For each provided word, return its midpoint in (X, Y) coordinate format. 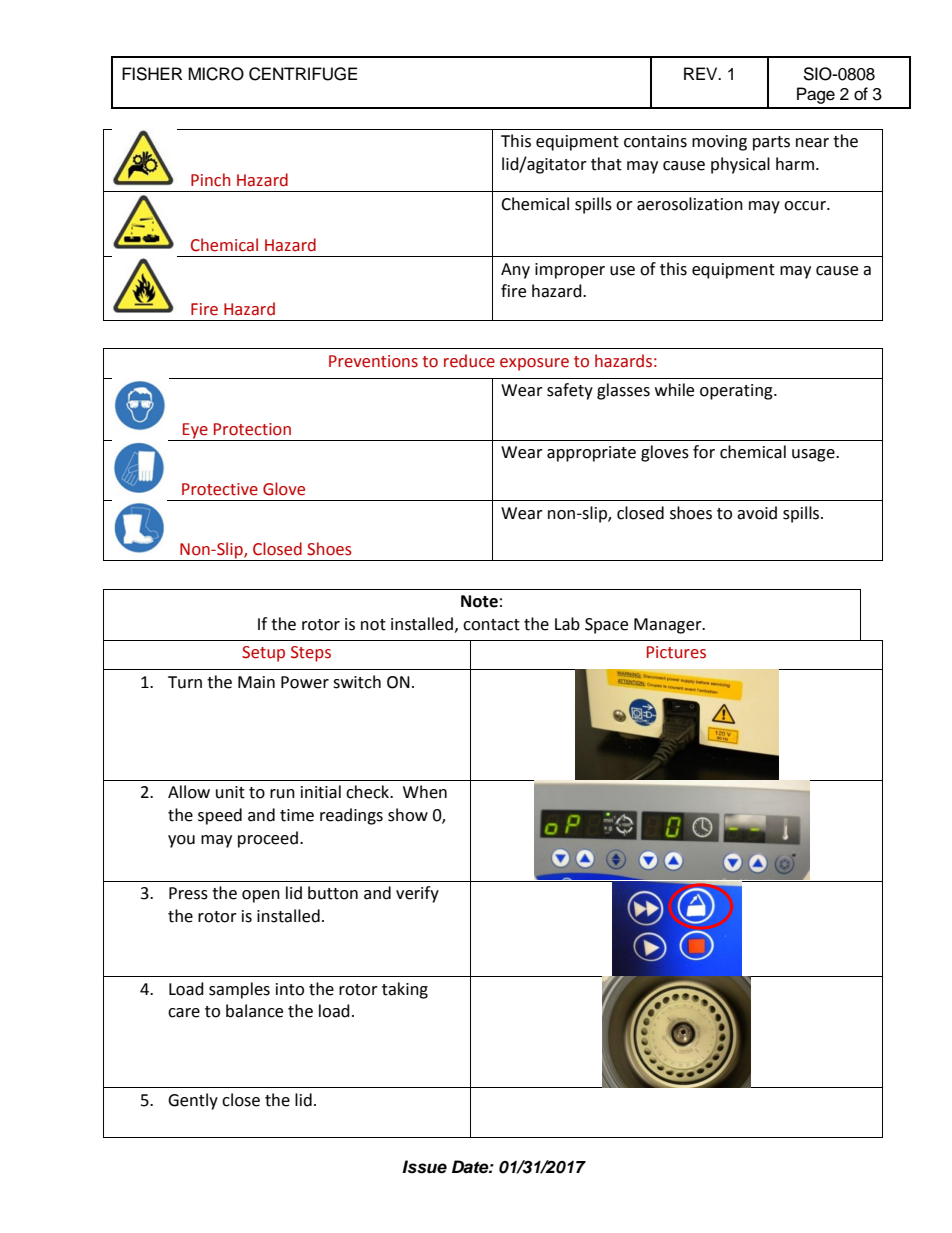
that (606, 164)
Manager (669, 626)
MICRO (216, 74)
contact (491, 625)
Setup (263, 654)
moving (719, 143)
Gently (193, 1101)
